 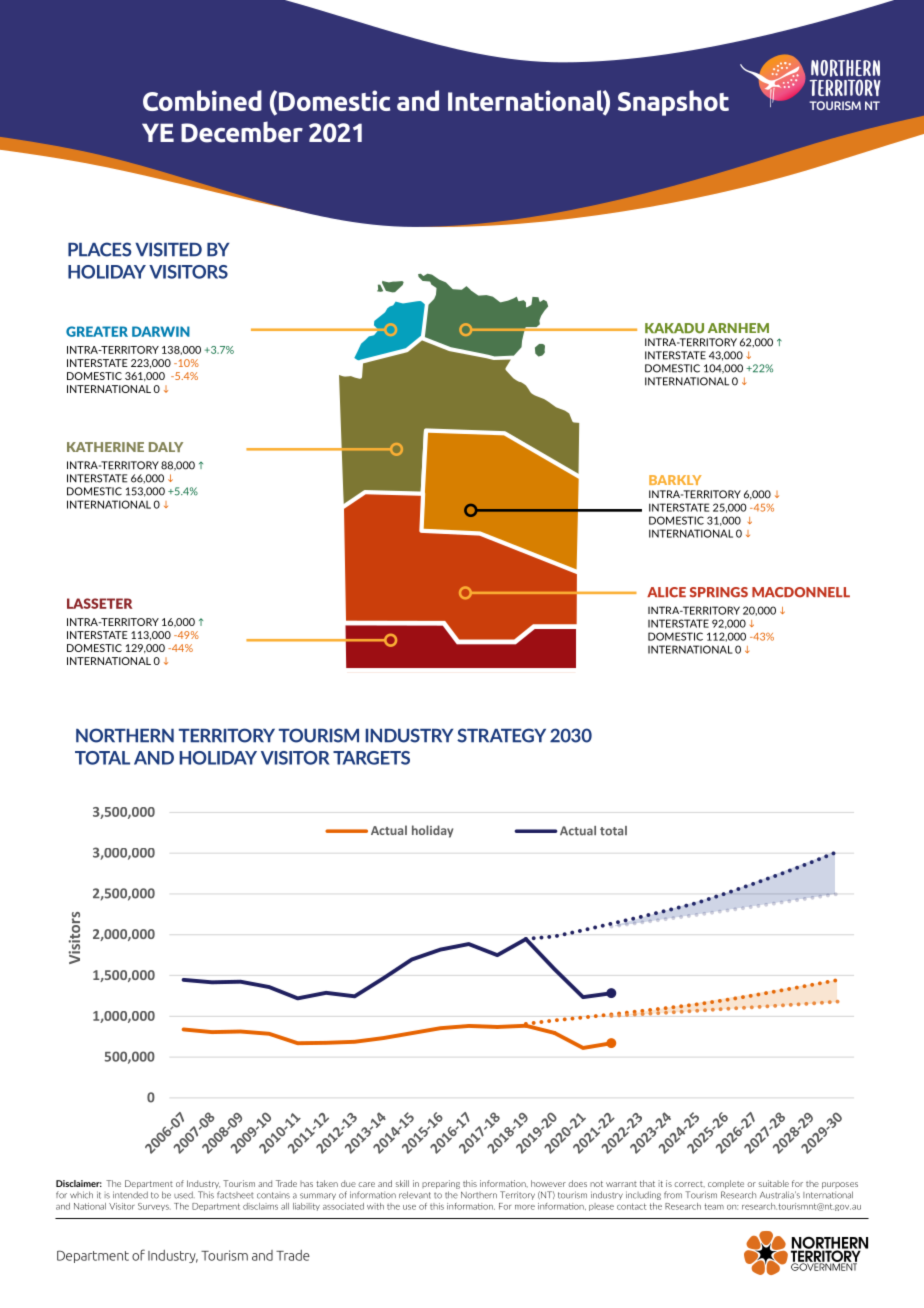 What do you see at coordinates (666, 592) in the document?
I see `ALICE` at bounding box center [666, 592].
